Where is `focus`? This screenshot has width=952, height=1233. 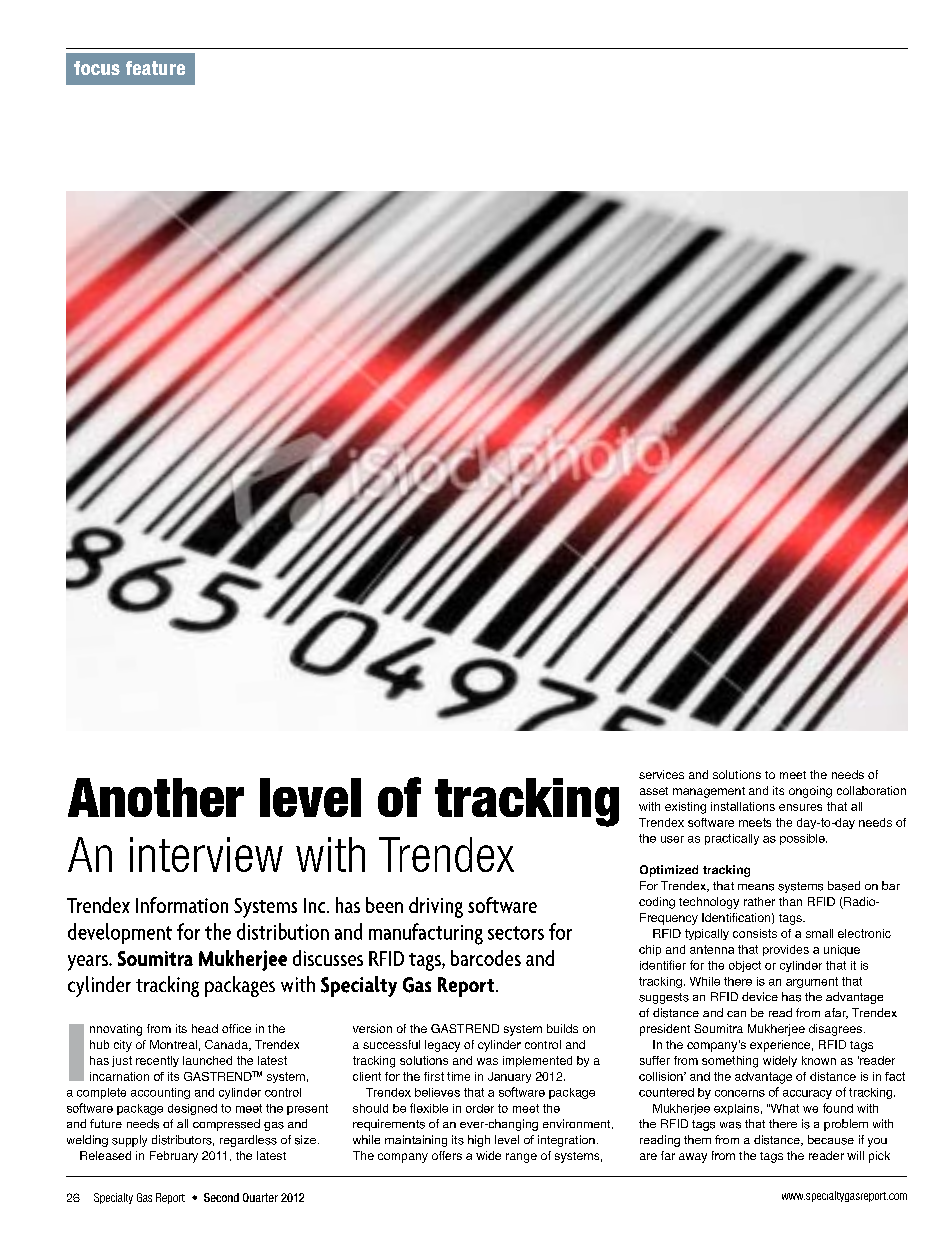
focus is located at coordinates (97, 68).
